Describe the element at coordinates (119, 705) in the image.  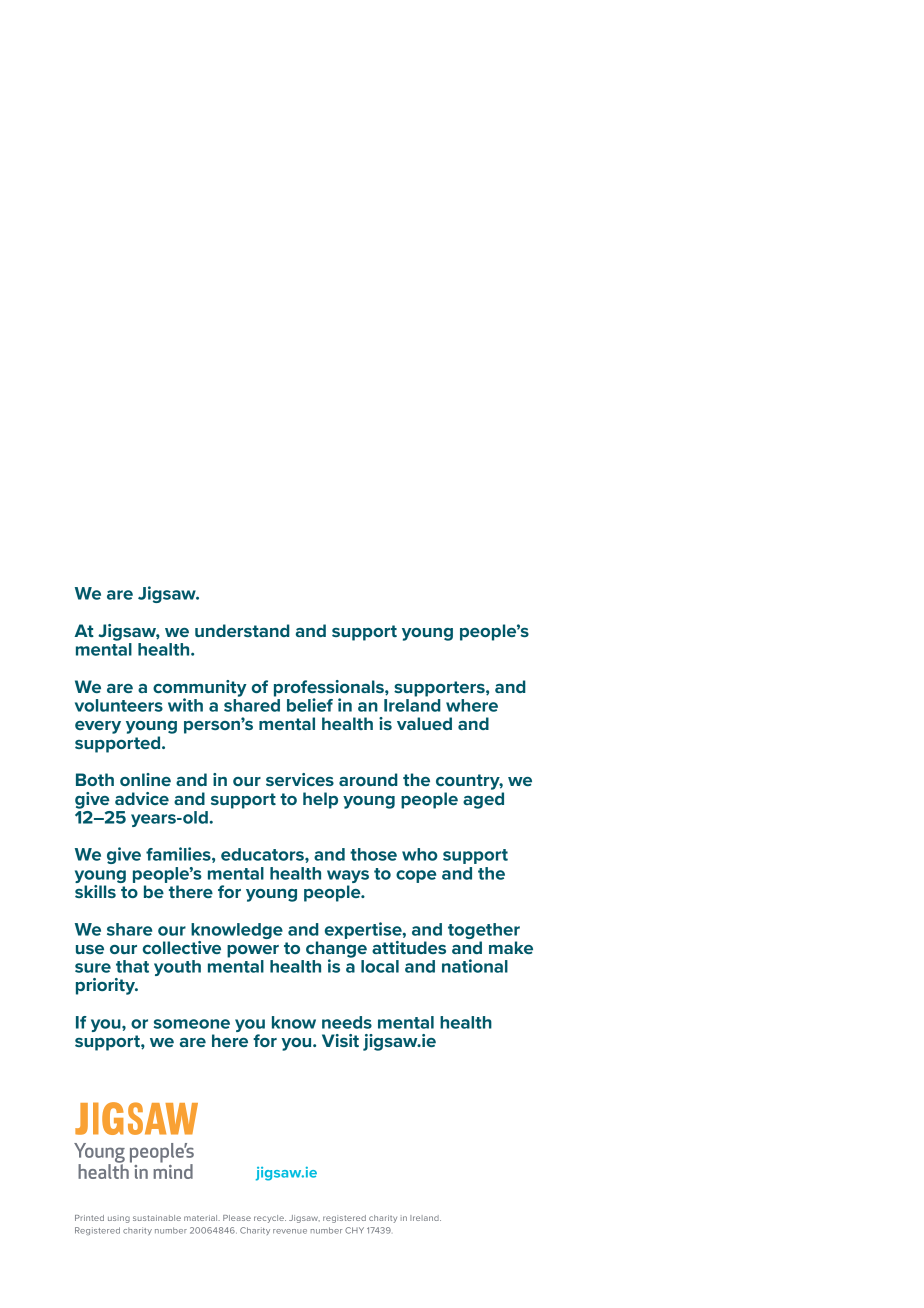
I see `volunteers` at that location.
